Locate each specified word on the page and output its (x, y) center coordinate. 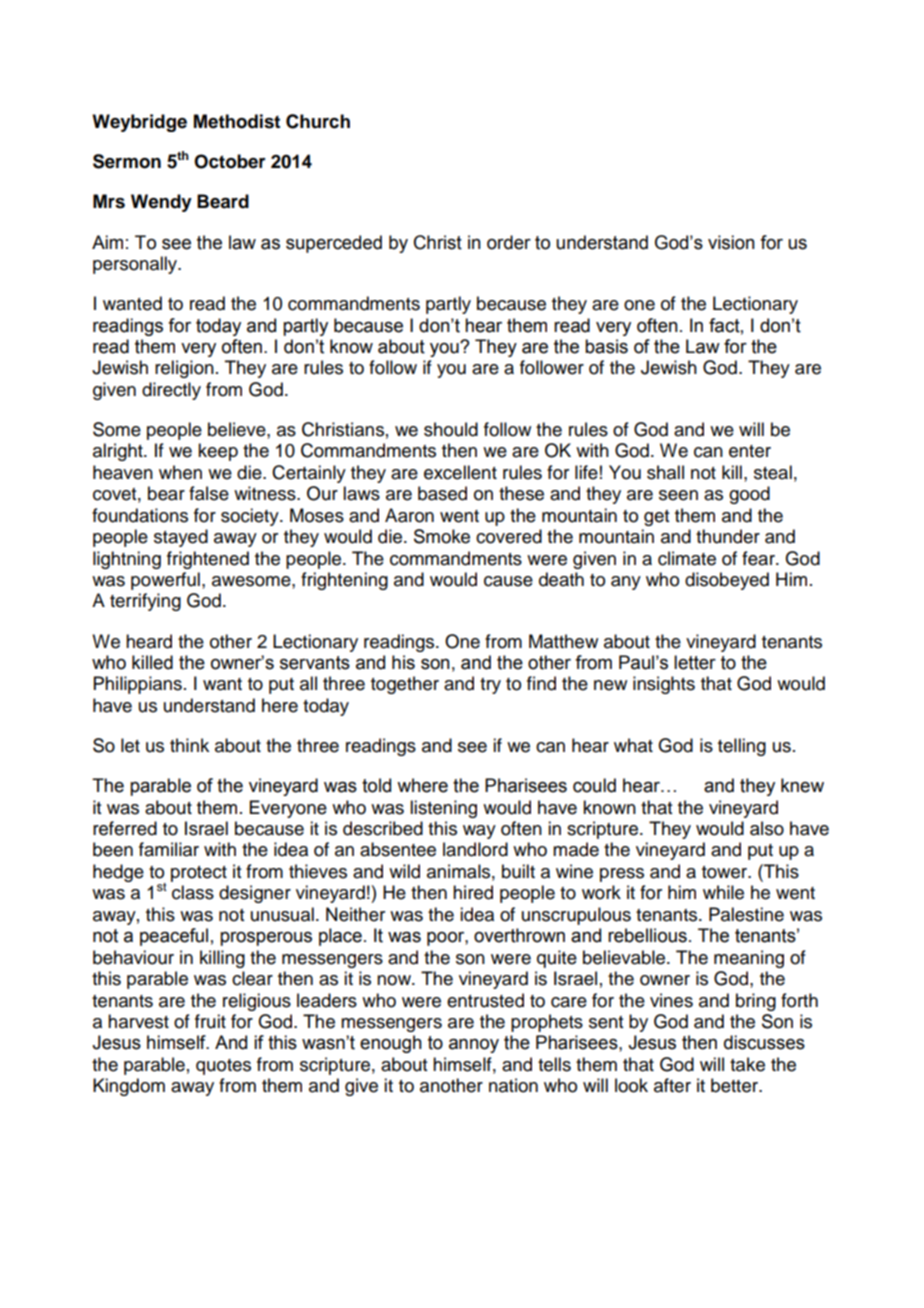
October (230, 161)
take (747, 1064)
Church (318, 121)
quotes (223, 1067)
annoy (474, 1045)
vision (731, 242)
